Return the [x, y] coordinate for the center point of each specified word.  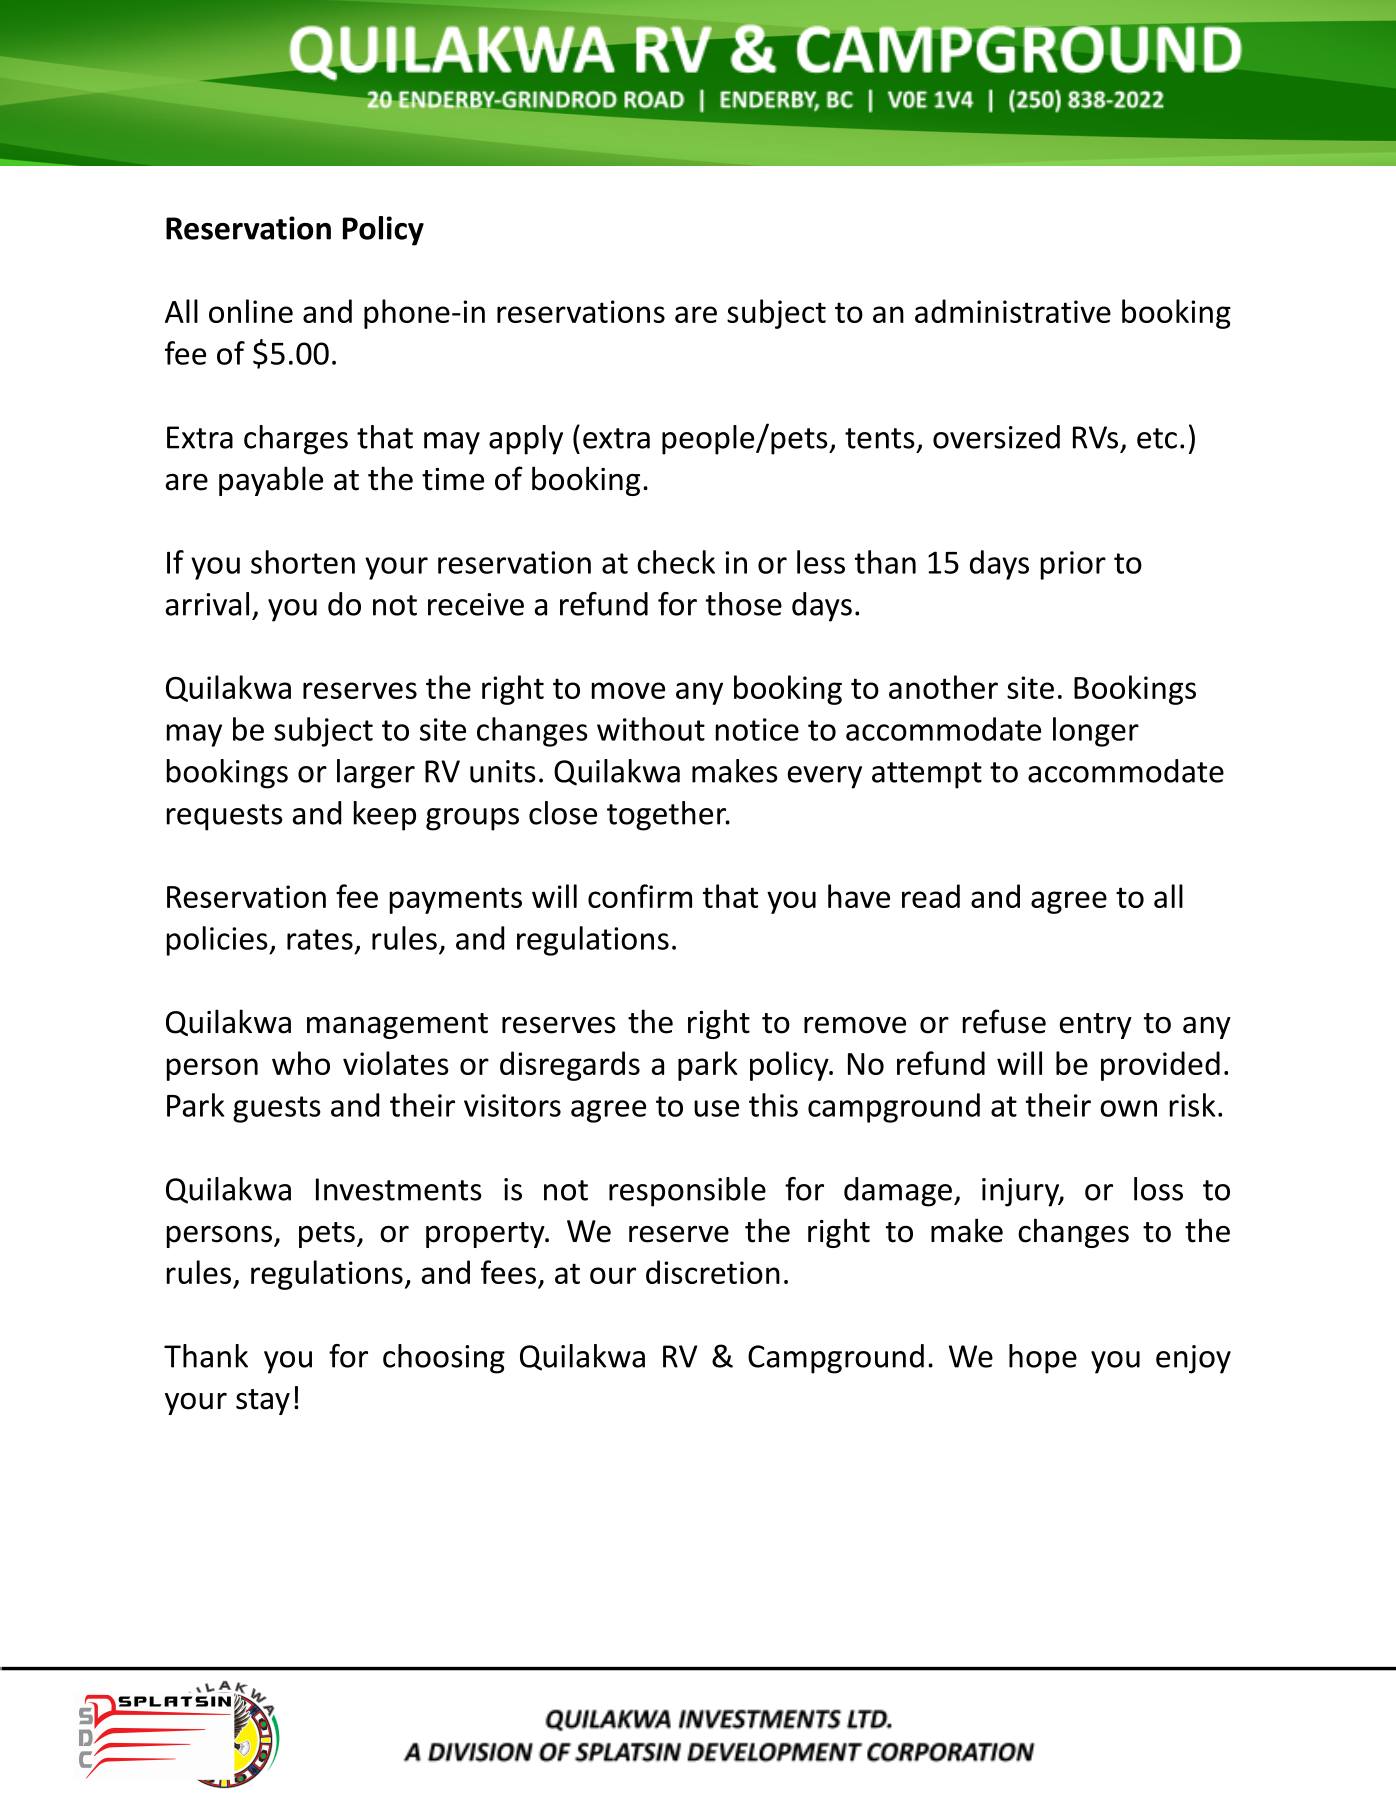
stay [263, 1402]
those [744, 604]
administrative [1013, 311]
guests [277, 1109]
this [773, 1105]
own [1128, 1108]
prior [1073, 565]
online [251, 311]
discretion [713, 1272]
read [931, 896]
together [668, 816]
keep [385, 816]
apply [526, 440]
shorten [303, 562]
